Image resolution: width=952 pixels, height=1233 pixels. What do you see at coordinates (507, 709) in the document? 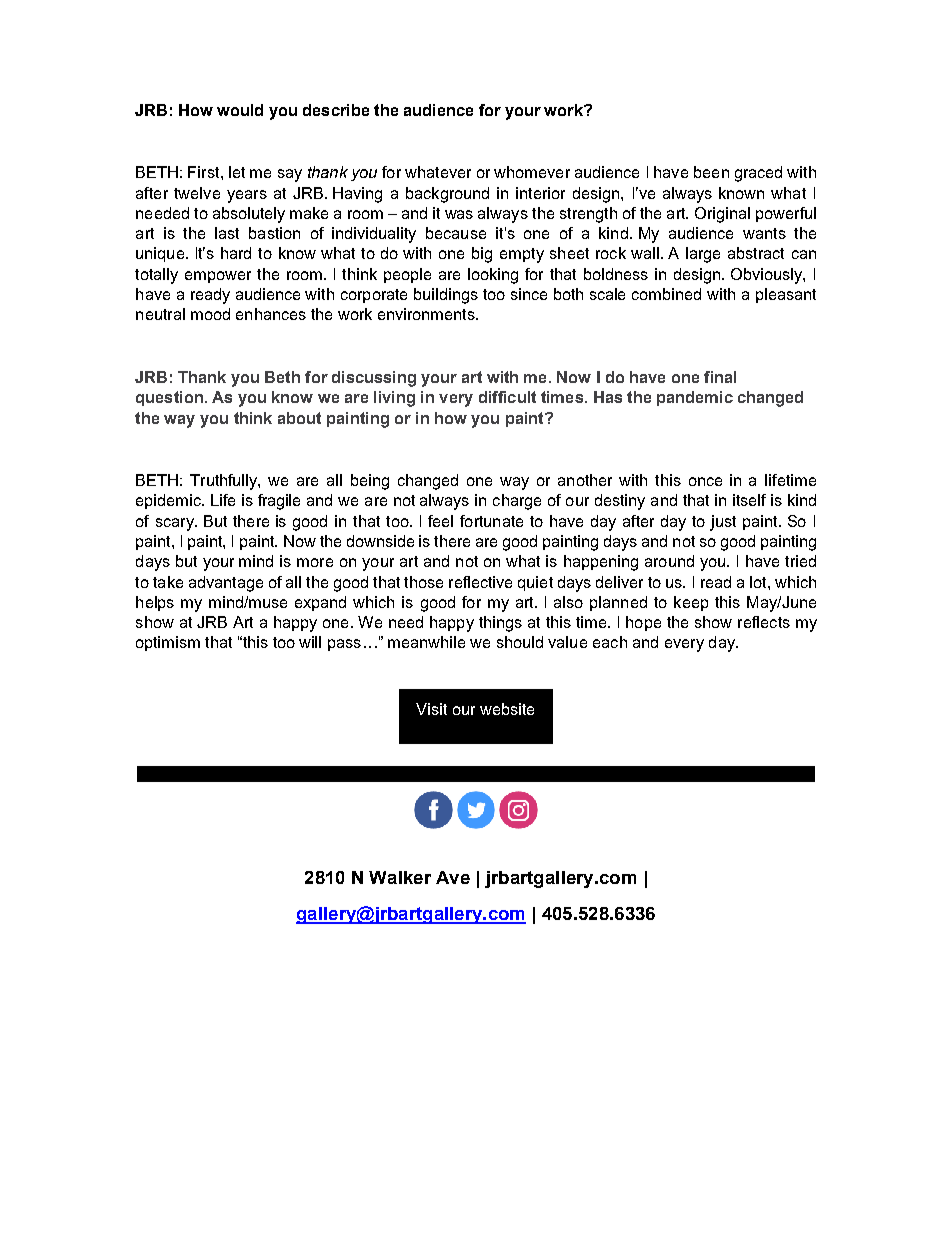
I see `website` at bounding box center [507, 709].
